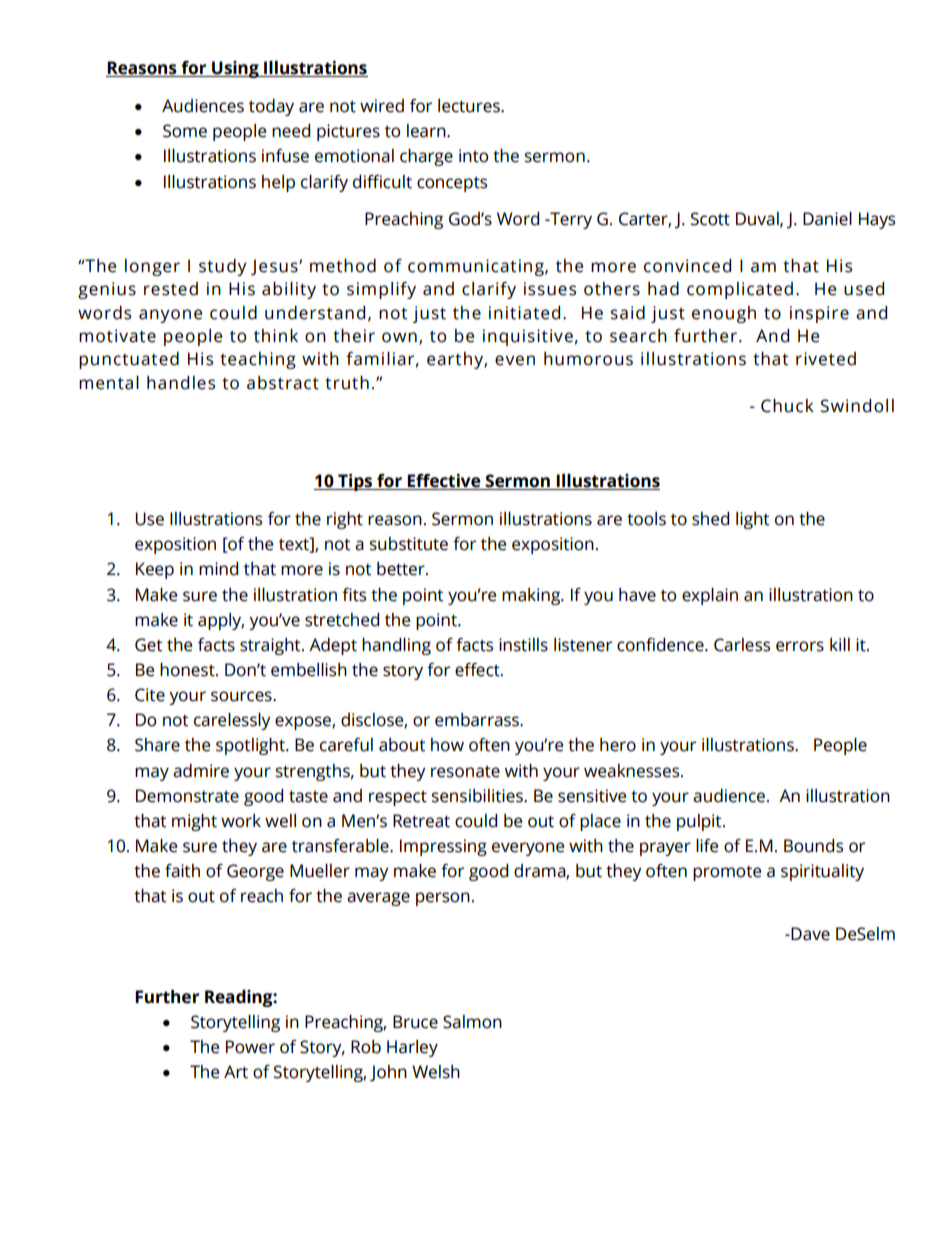 Image resolution: width=952 pixels, height=1233 pixels. Describe the element at coordinates (827, 219) in the document. I see `Daniel` at that location.
